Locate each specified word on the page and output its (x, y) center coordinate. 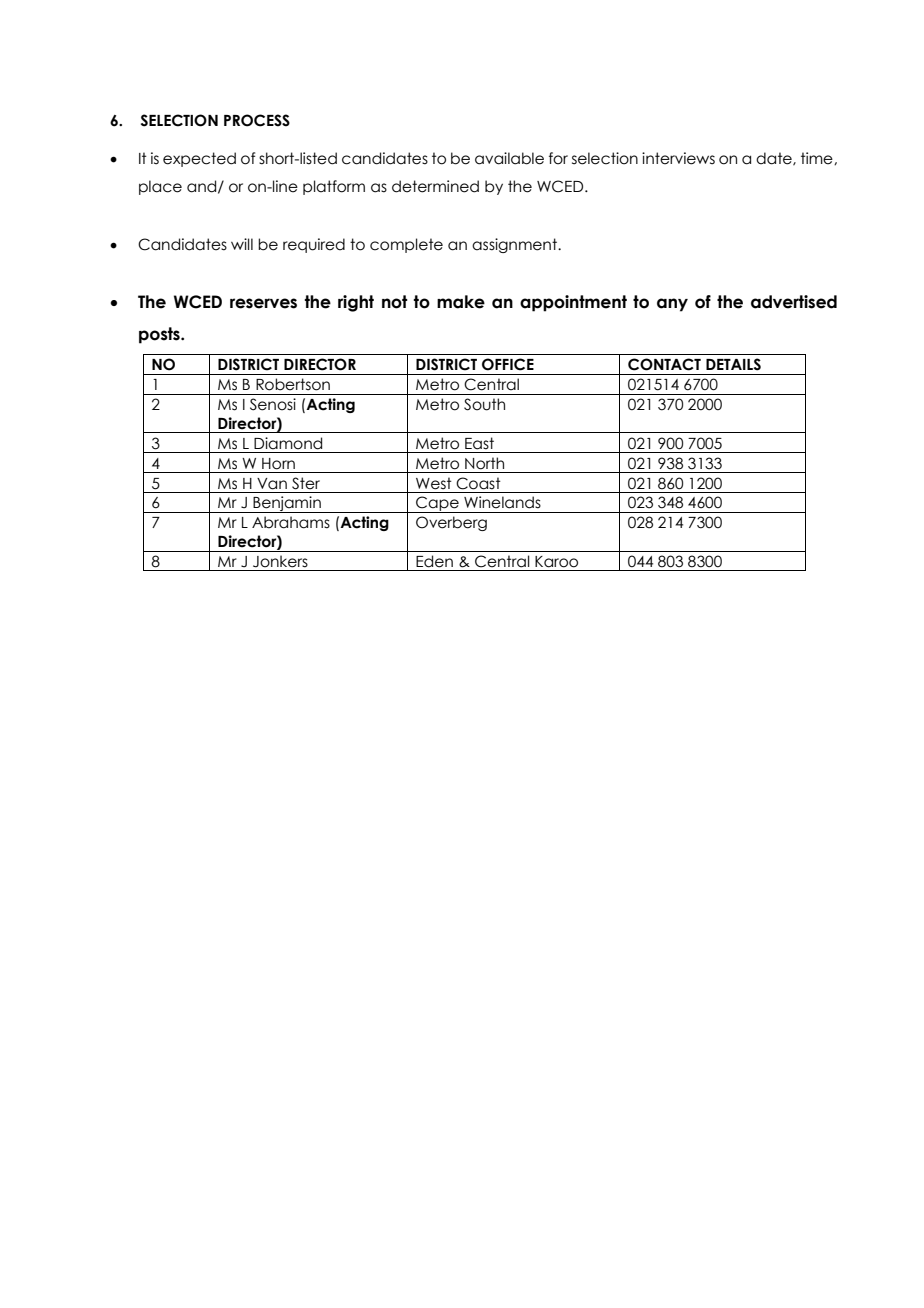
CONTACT (664, 364)
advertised (794, 302)
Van (272, 484)
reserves (263, 303)
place (160, 187)
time (818, 158)
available (509, 158)
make (461, 302)
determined (435, 186)
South (484, 404)
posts (160, 335)
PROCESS (257, 120)
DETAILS (733, 364)
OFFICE (508, 364)
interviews (678, 158)
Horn (278, 464)
